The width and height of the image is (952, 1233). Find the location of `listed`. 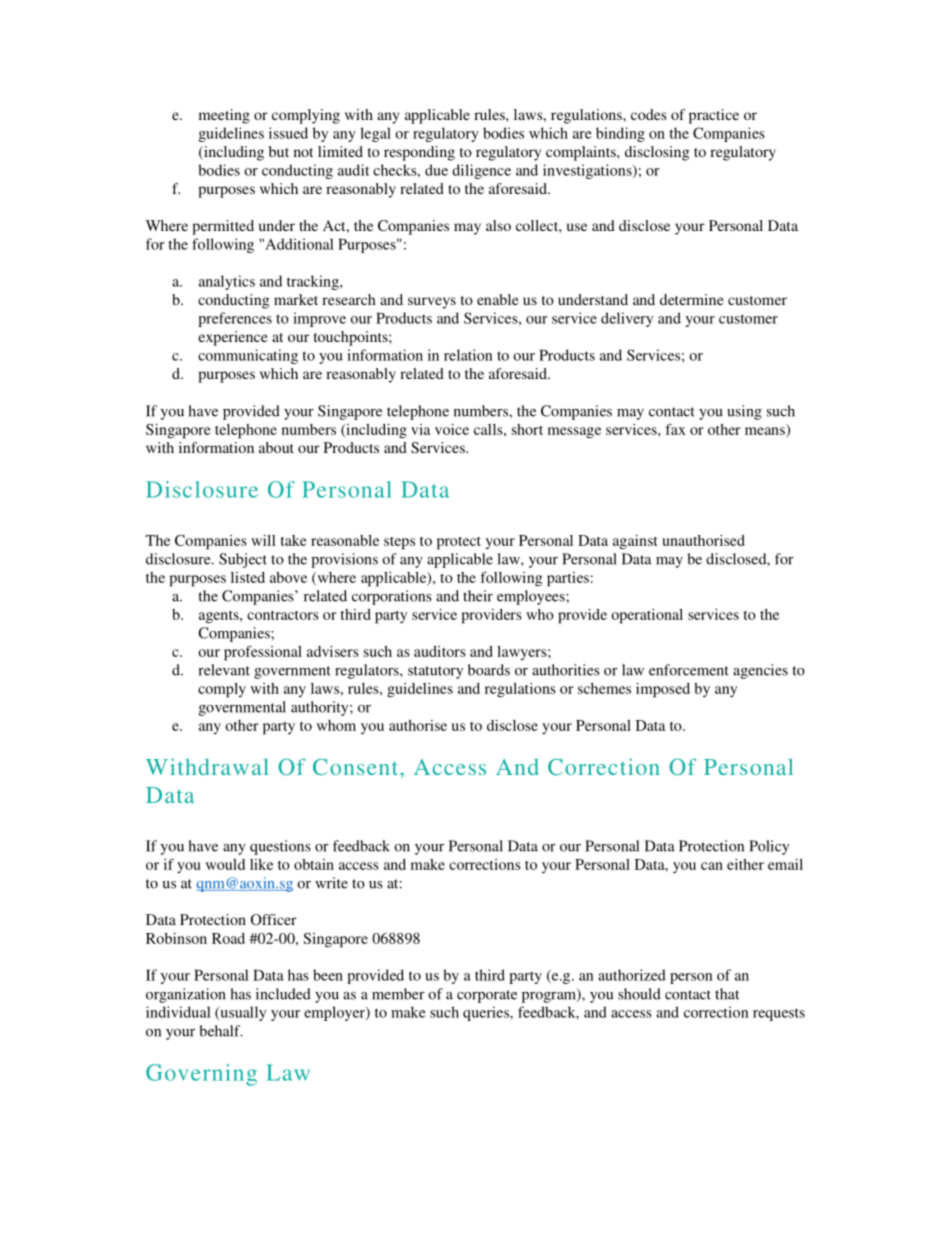

listed is located at coordinates (248, 577).
